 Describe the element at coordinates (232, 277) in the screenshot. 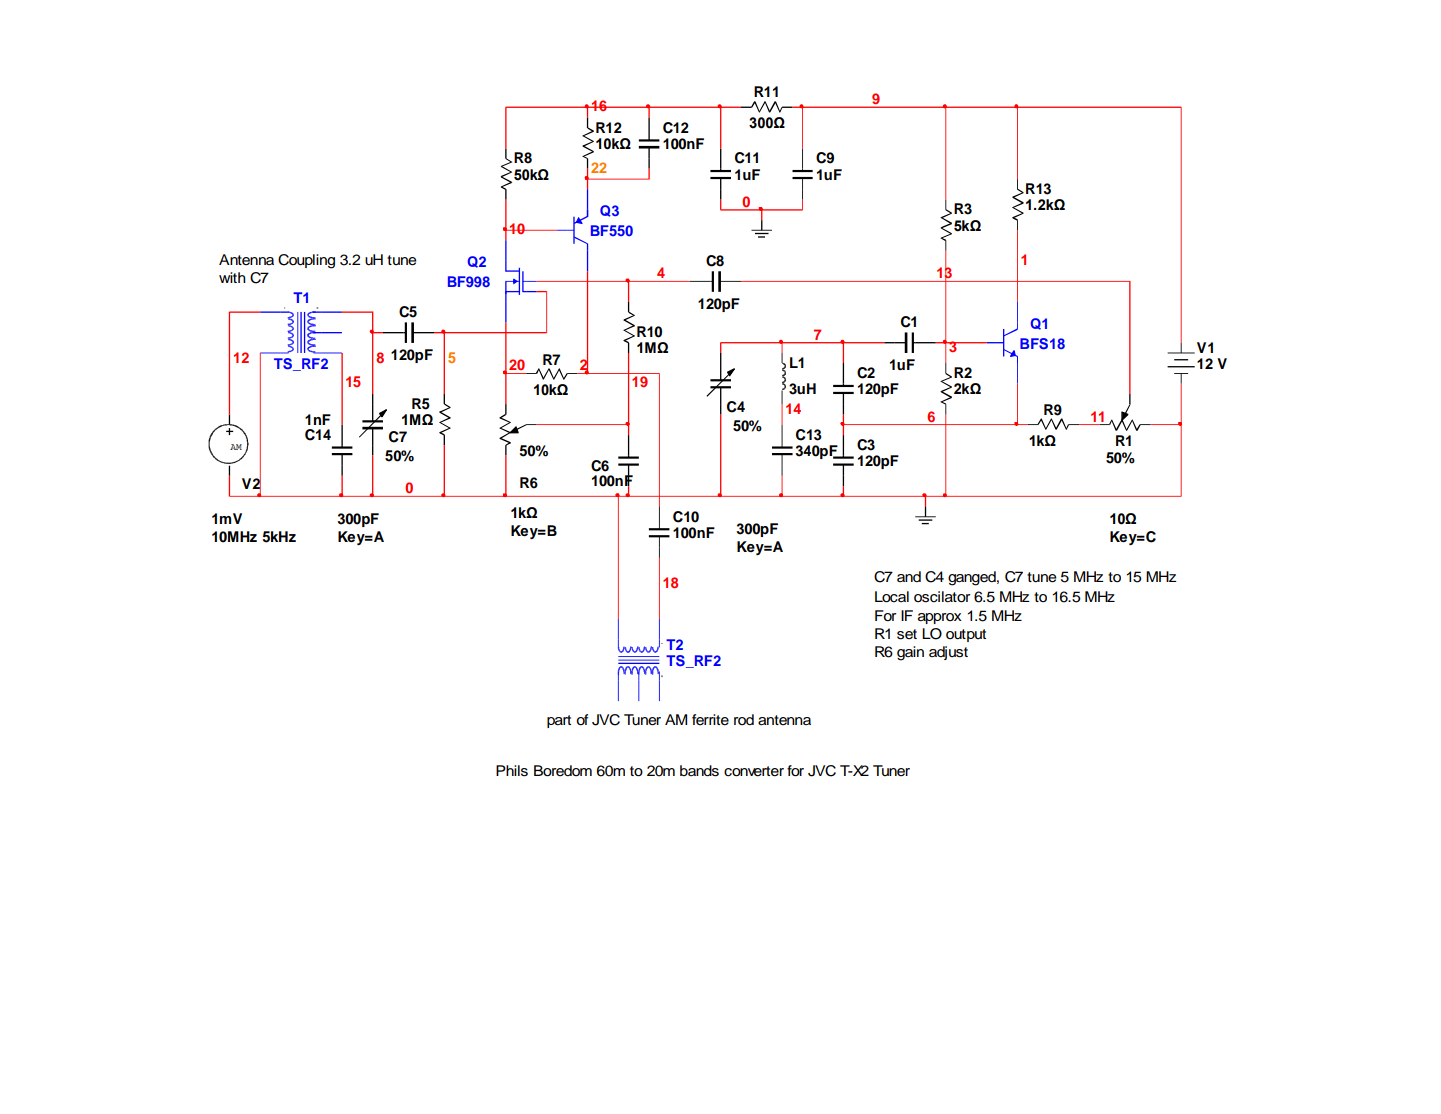

I see `with` at that location.
